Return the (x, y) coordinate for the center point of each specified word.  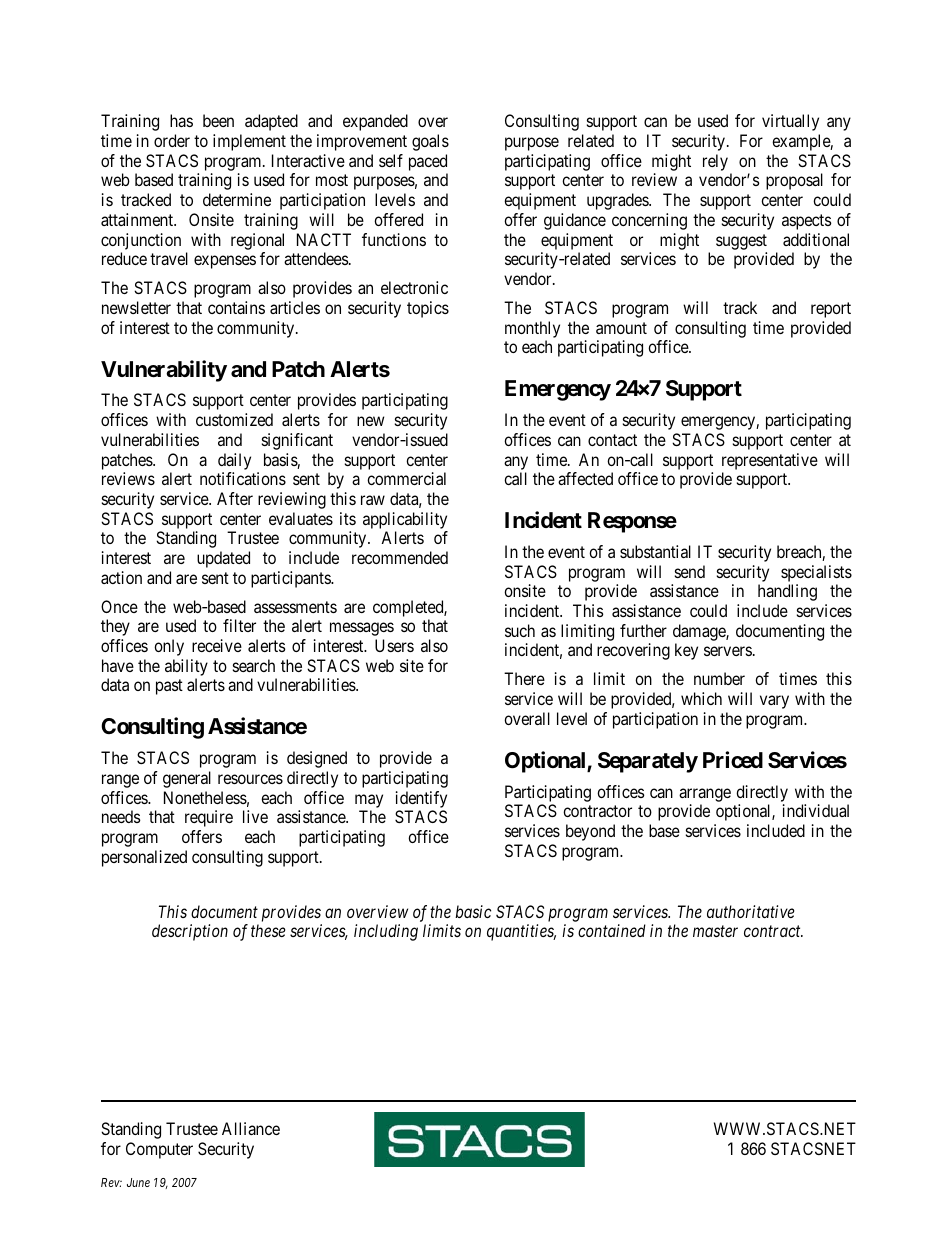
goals (430, 142)
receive (217, 645)
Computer (159, 1150)
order (172, 140)
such (520, 630)
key (686, 651)
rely (715, 162)
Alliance (251, 1128)
